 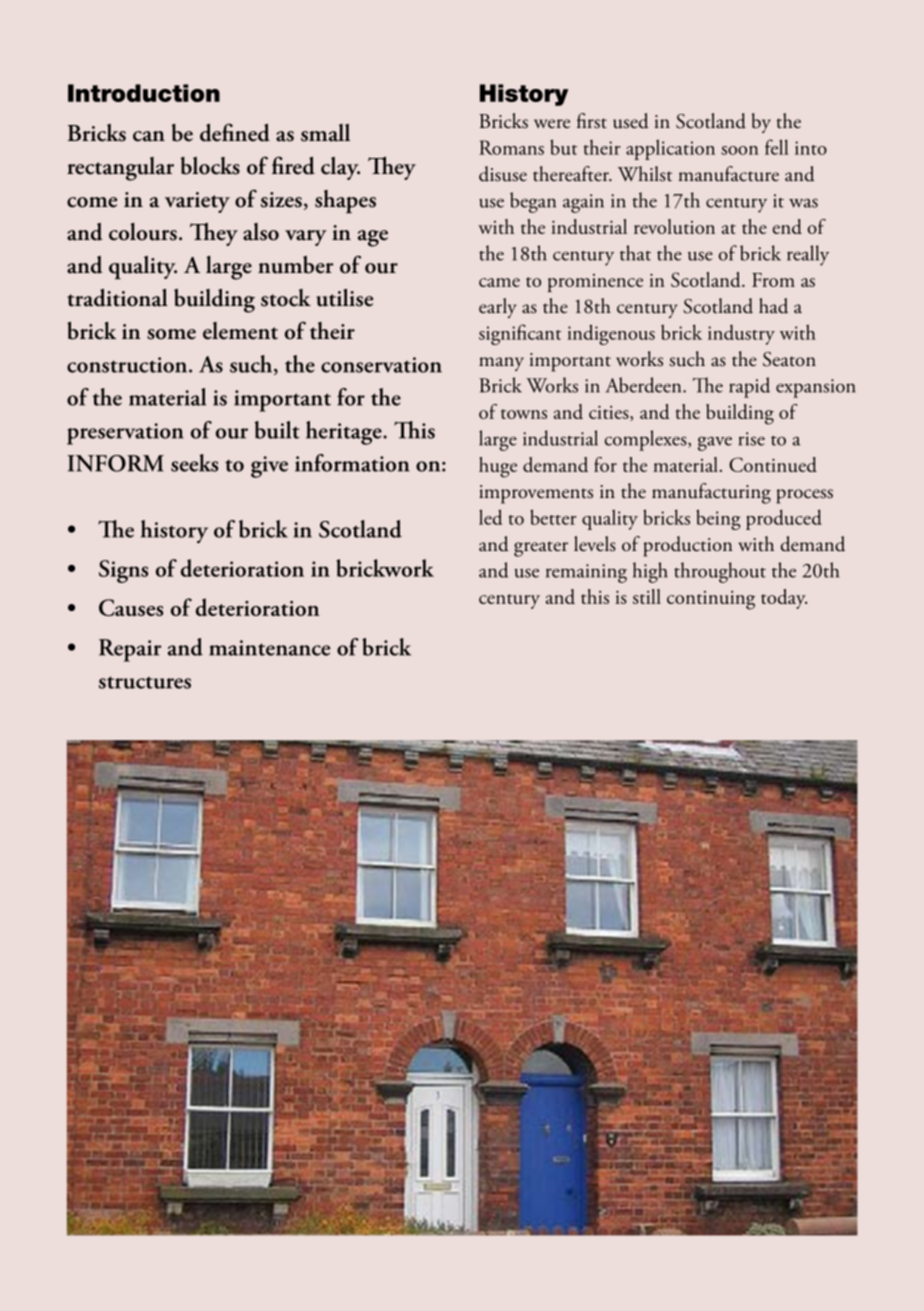 I want to click on led, so click(x=490, y=517).
